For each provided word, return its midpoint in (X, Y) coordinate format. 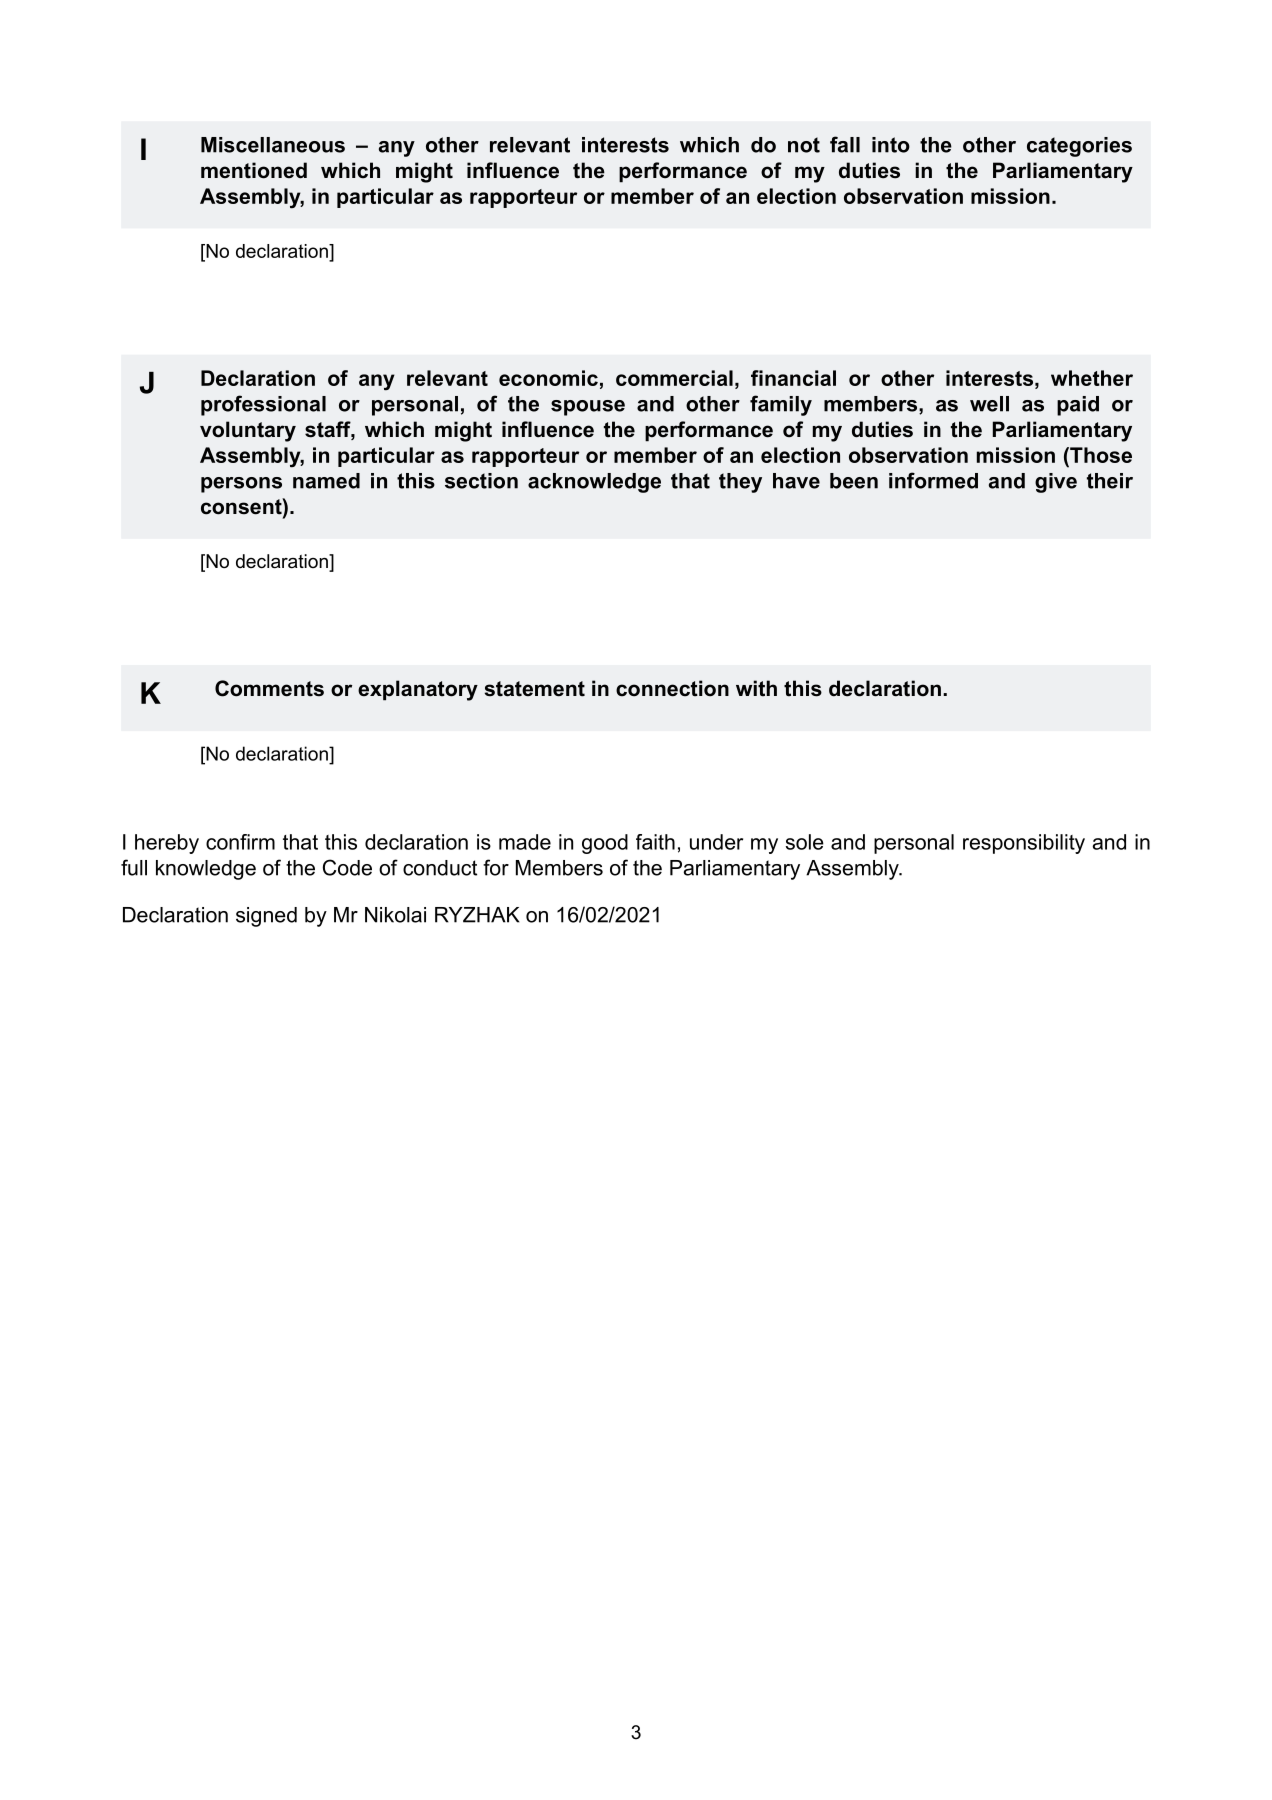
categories (1079, 147)
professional (263, 405)
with (756, 688)
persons (241, 485)
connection (672, 688)
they (740, 483)
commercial (674, 378)
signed (266, 917)
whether (1092, 378)
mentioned (254, 170)
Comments (269, 688)
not (804, 145)
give (1056, 483)
